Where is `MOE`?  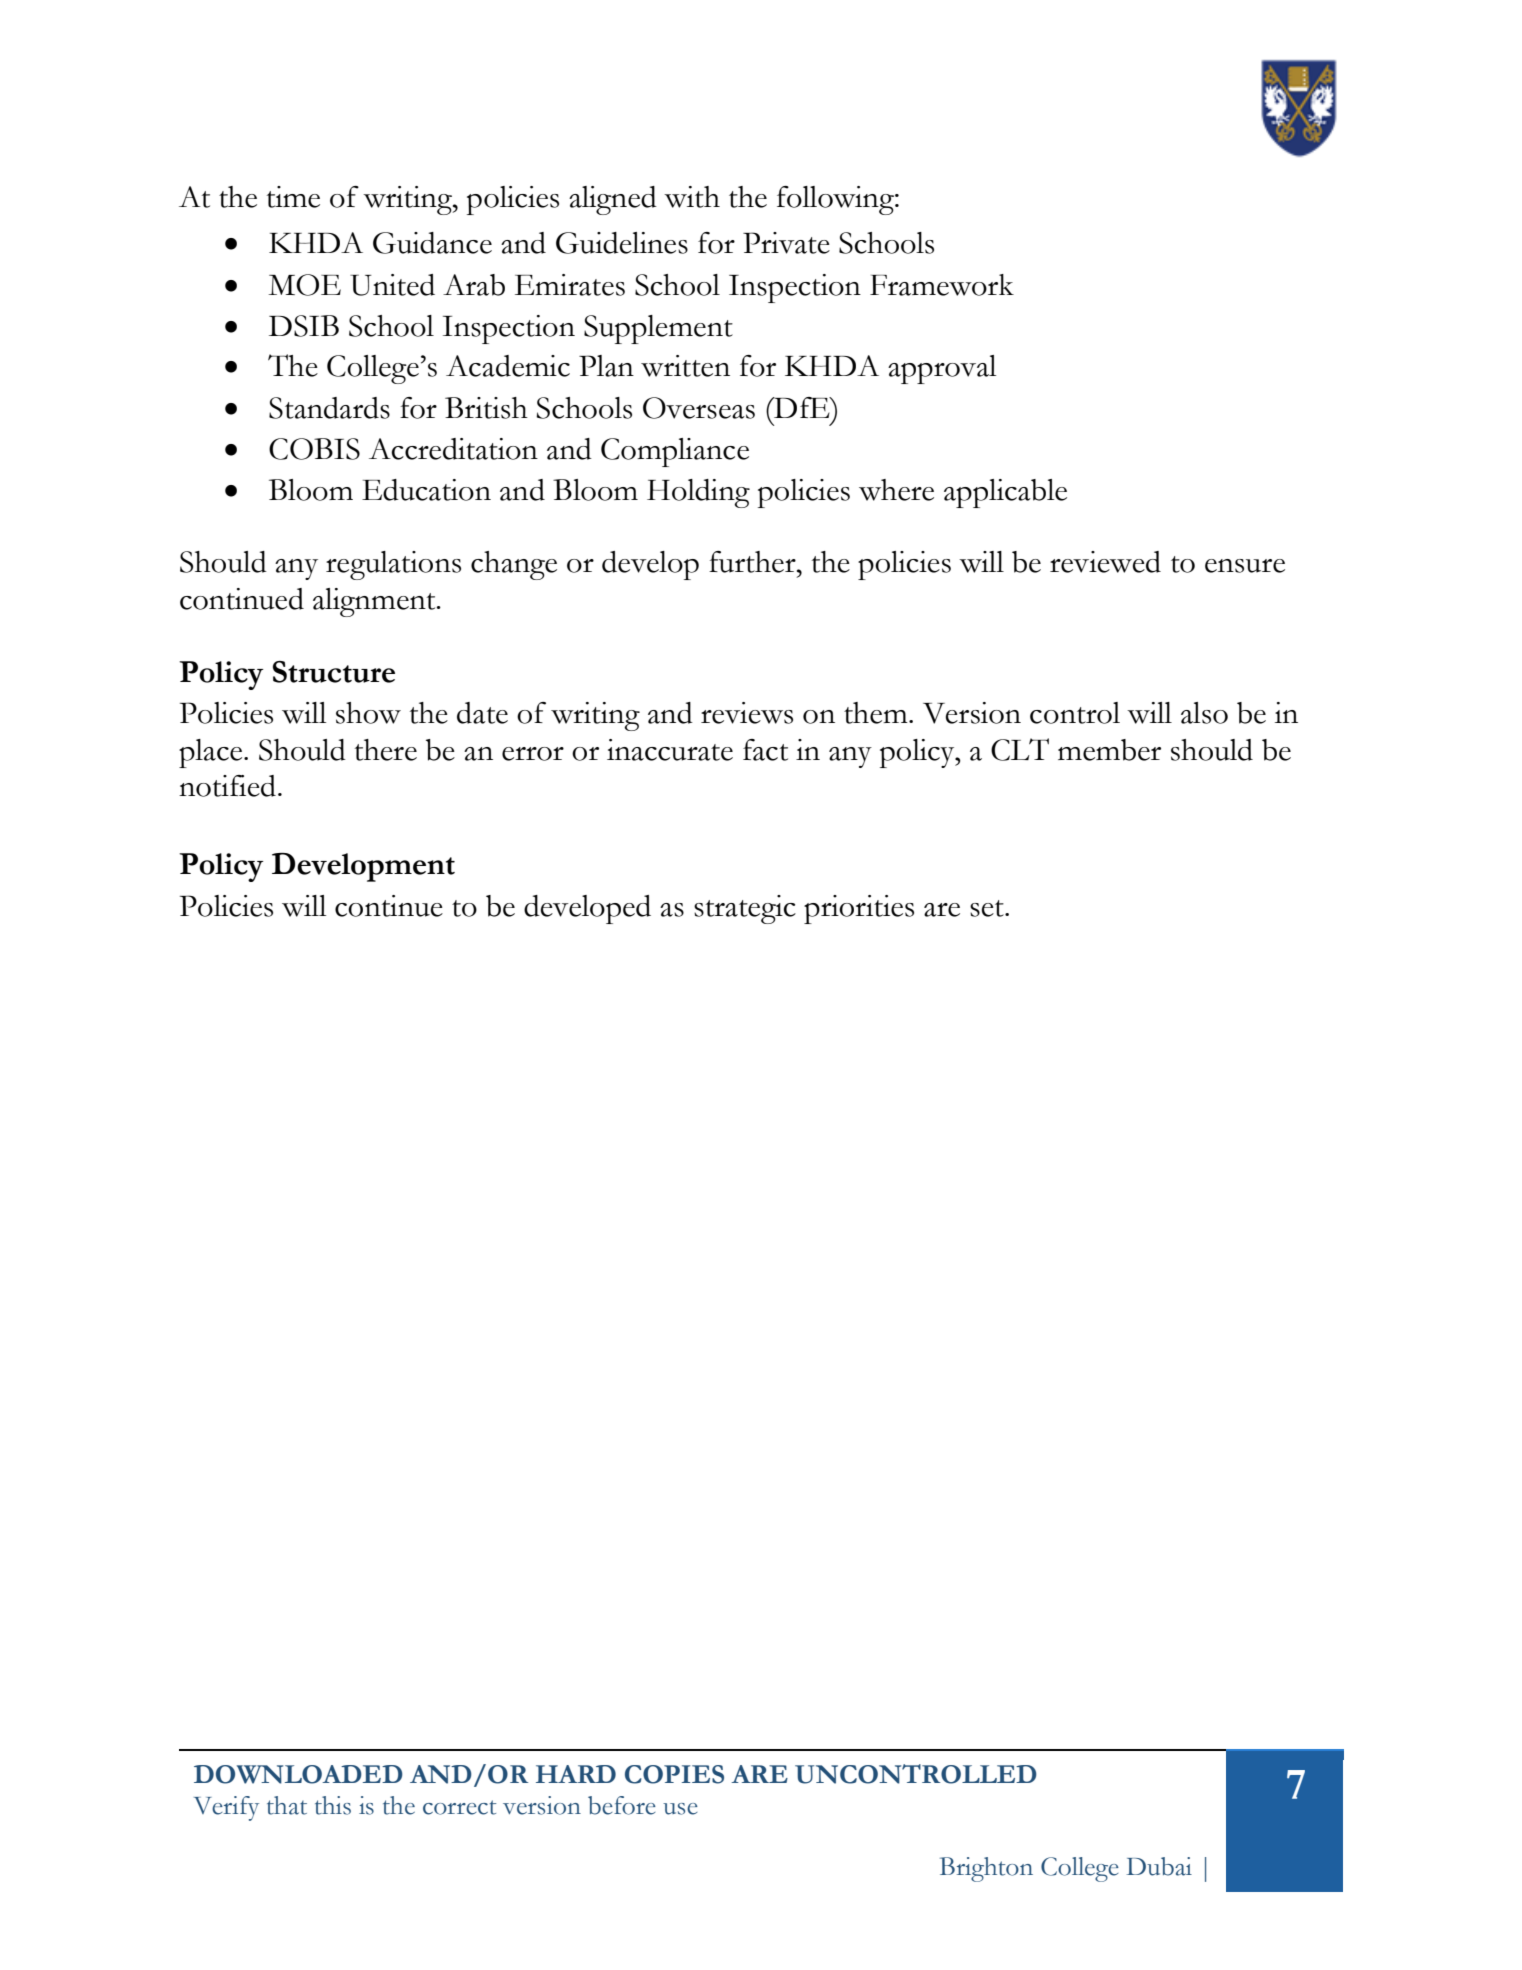 MOE is located at coordinates (304, 285).
